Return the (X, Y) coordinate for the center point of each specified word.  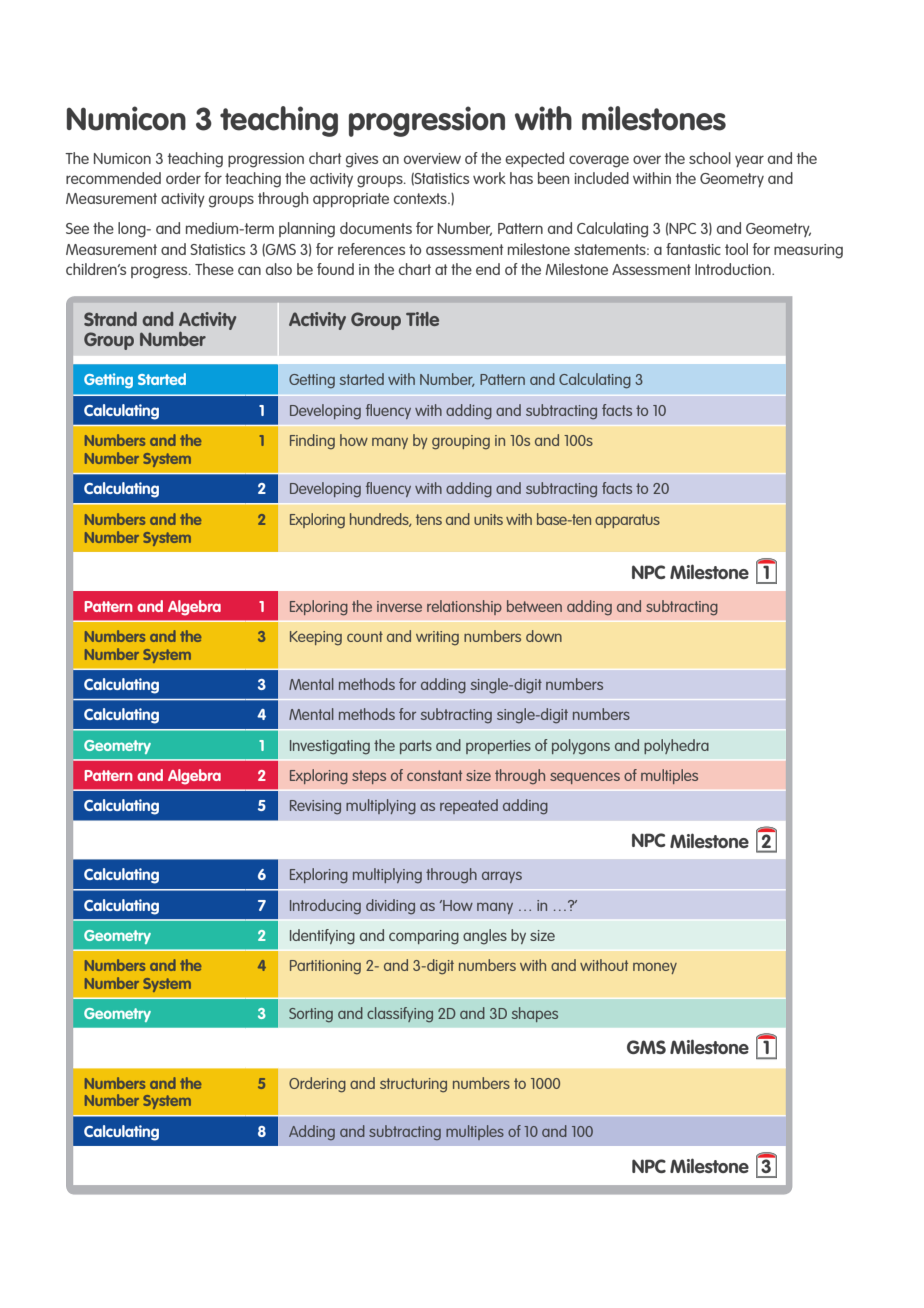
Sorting (311, 1015)
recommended (113, 178)
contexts (421, 198)
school (710, 158)
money (655, 968)
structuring (413, 1085)
